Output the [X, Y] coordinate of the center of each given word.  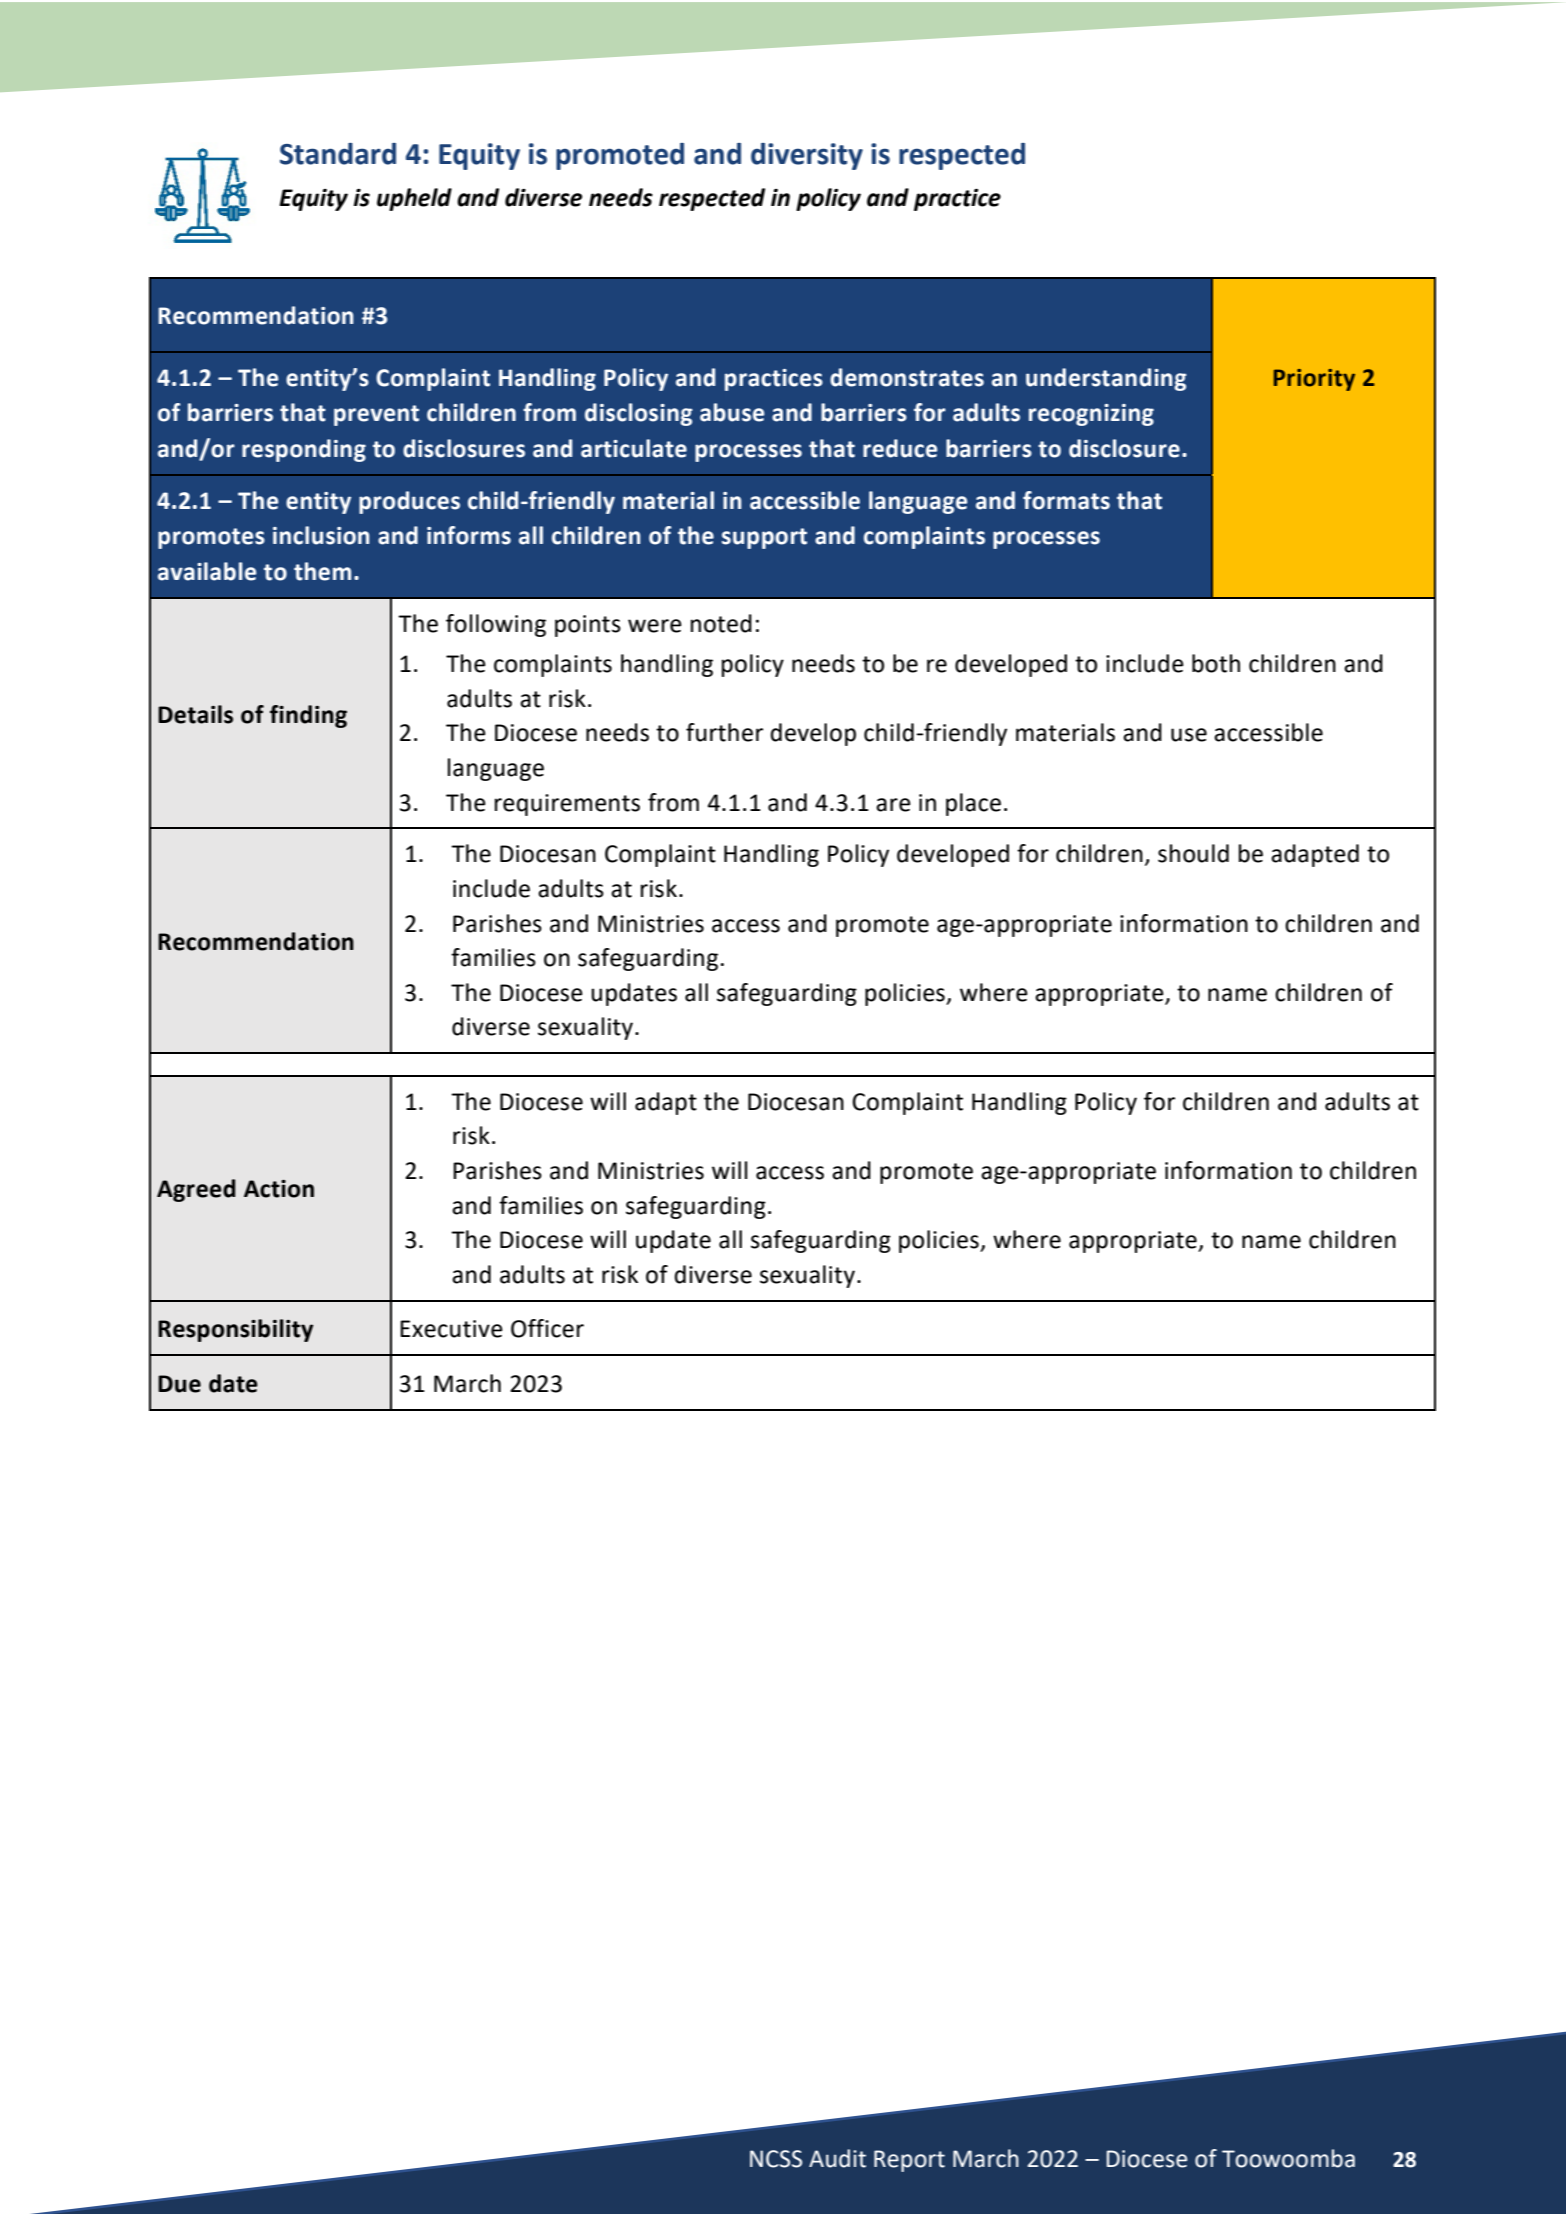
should [1193, 853]
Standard [338, 154]
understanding [1106, 379]
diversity [807, 156]
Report [909, 2161]
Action [279, 1189]
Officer [547, 1328]
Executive [451, 1329]
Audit [837, 2158]
